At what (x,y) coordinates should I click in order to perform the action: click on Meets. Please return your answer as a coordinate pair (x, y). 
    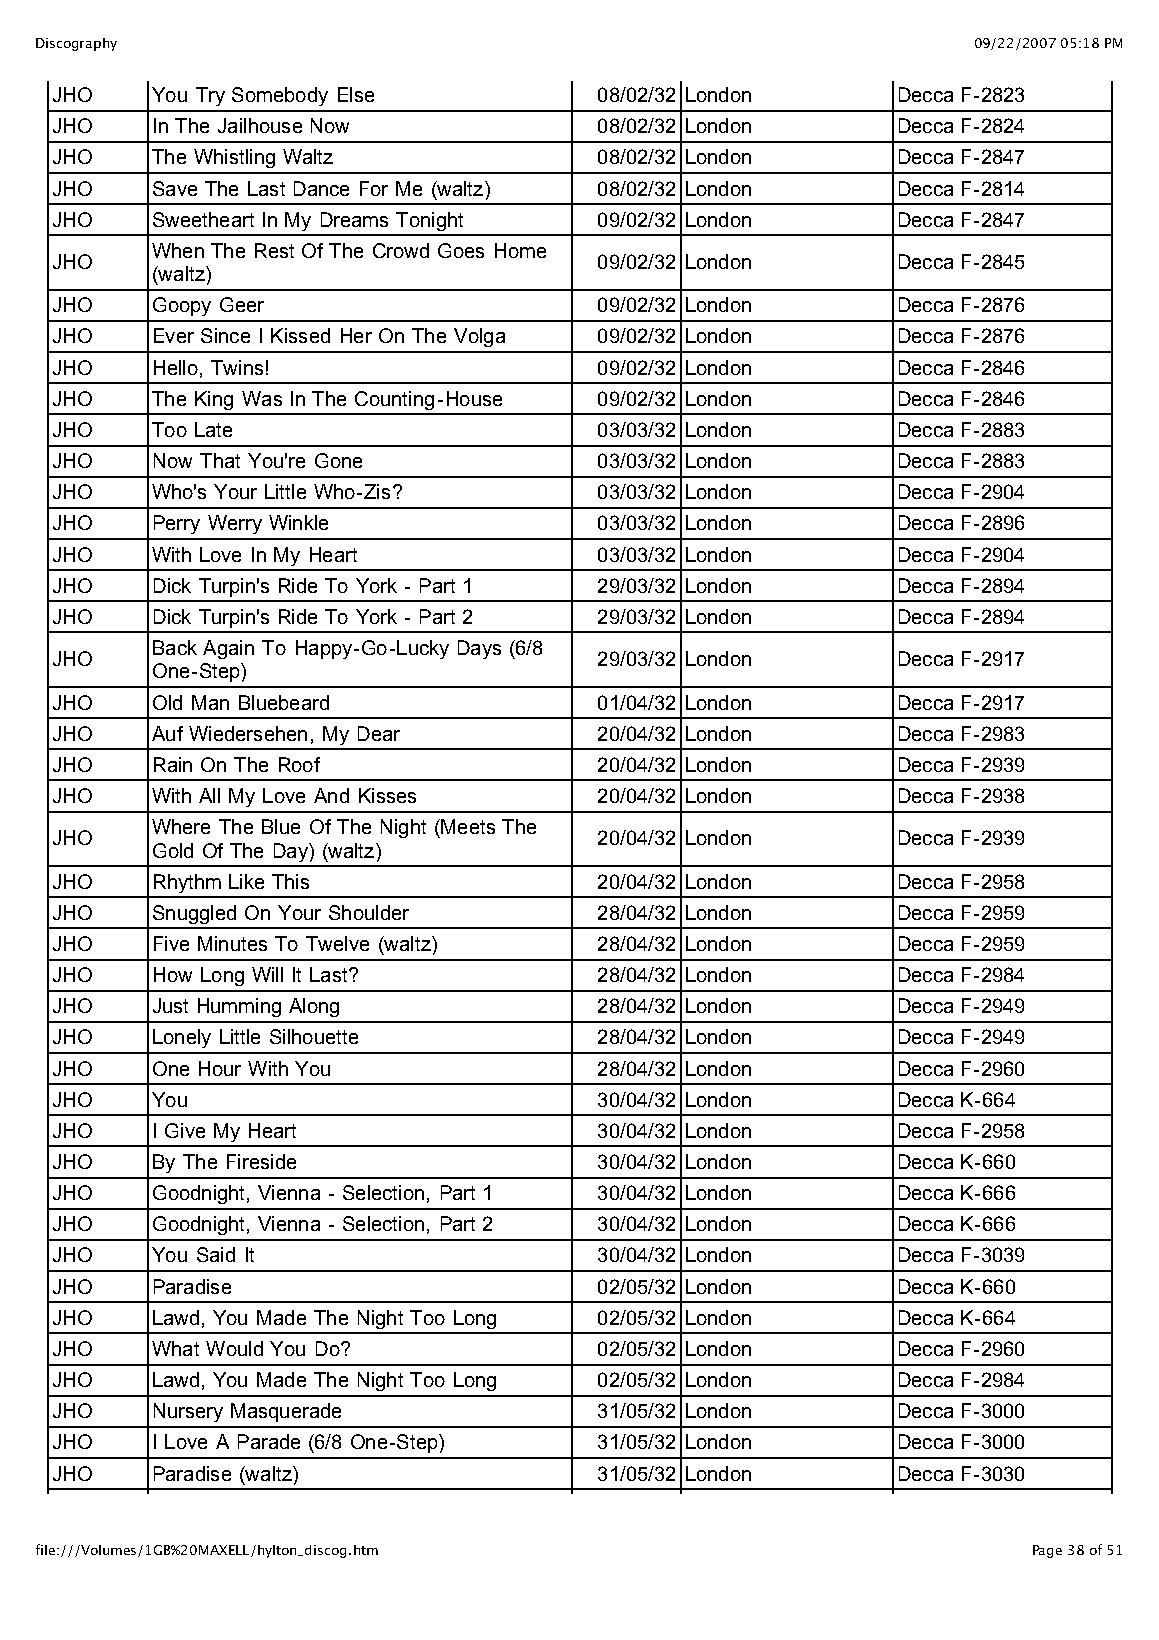
    Looking at the image, I should click on (468, 826).
